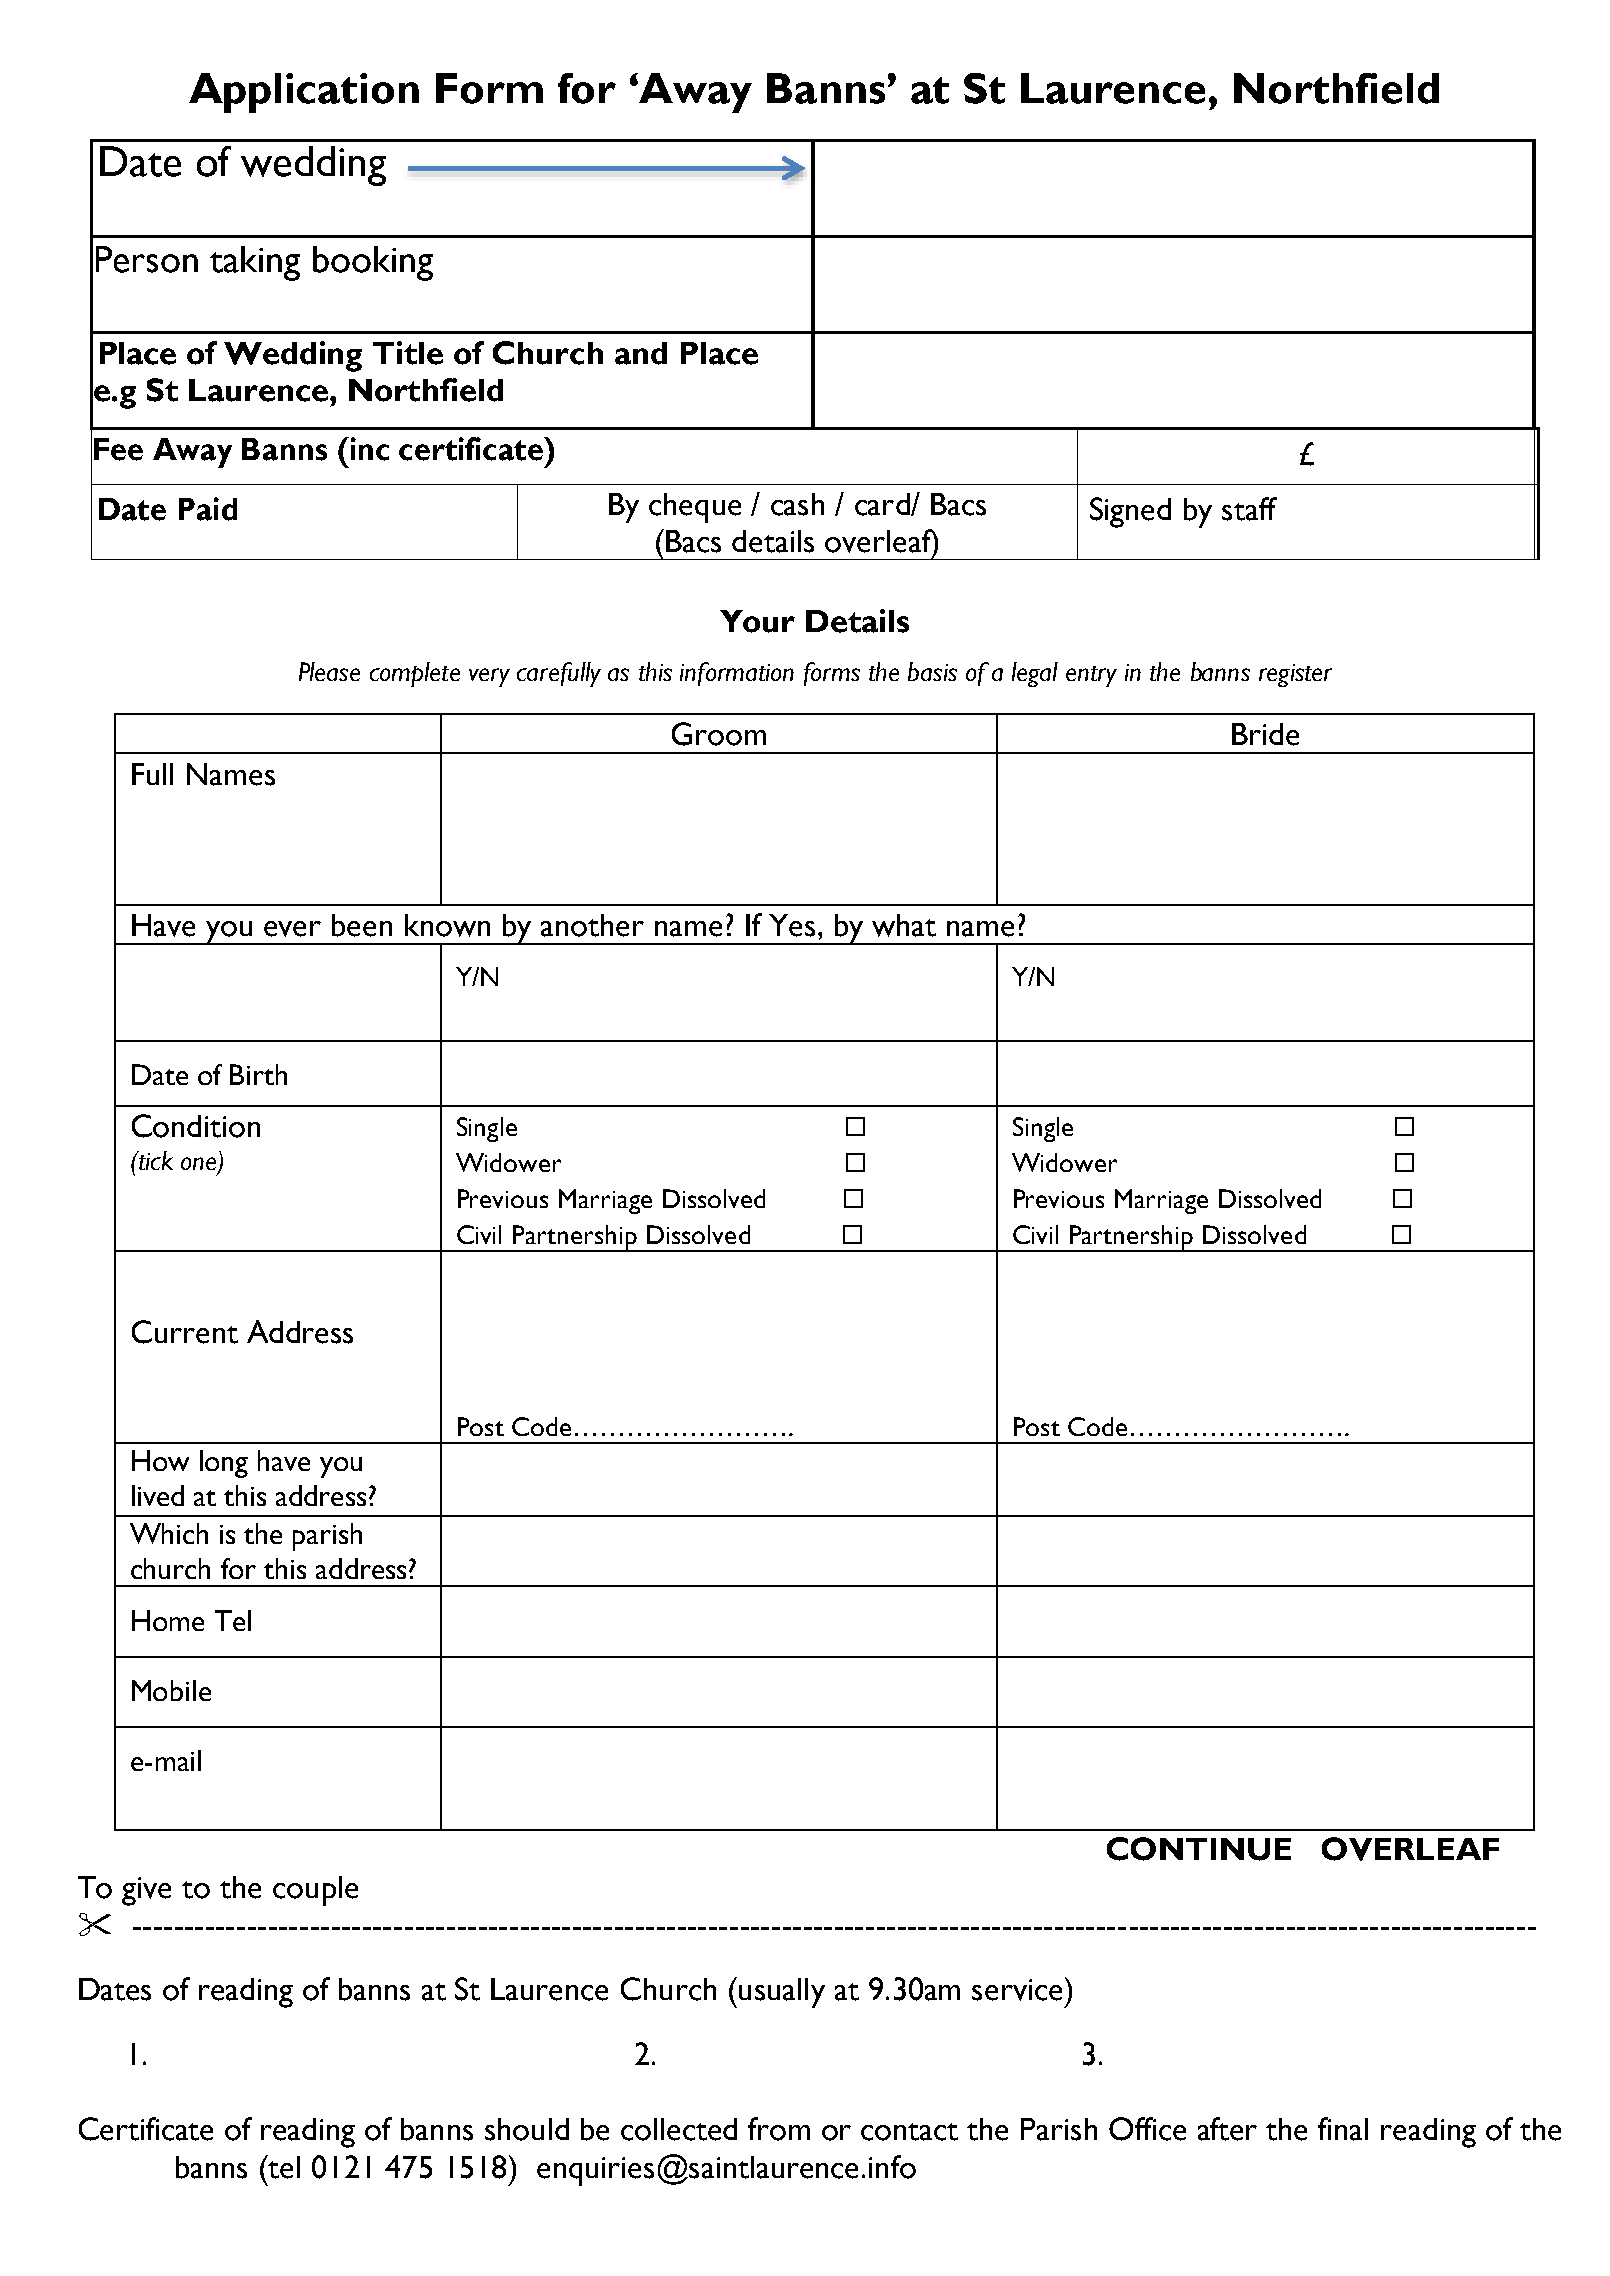 The width and height of the screenshot is (1610, 2276). What do you see at coordinates (1199, 1849) in the screenshot?
I see `CONTINUE` at bounding box center [1199, 1849].
